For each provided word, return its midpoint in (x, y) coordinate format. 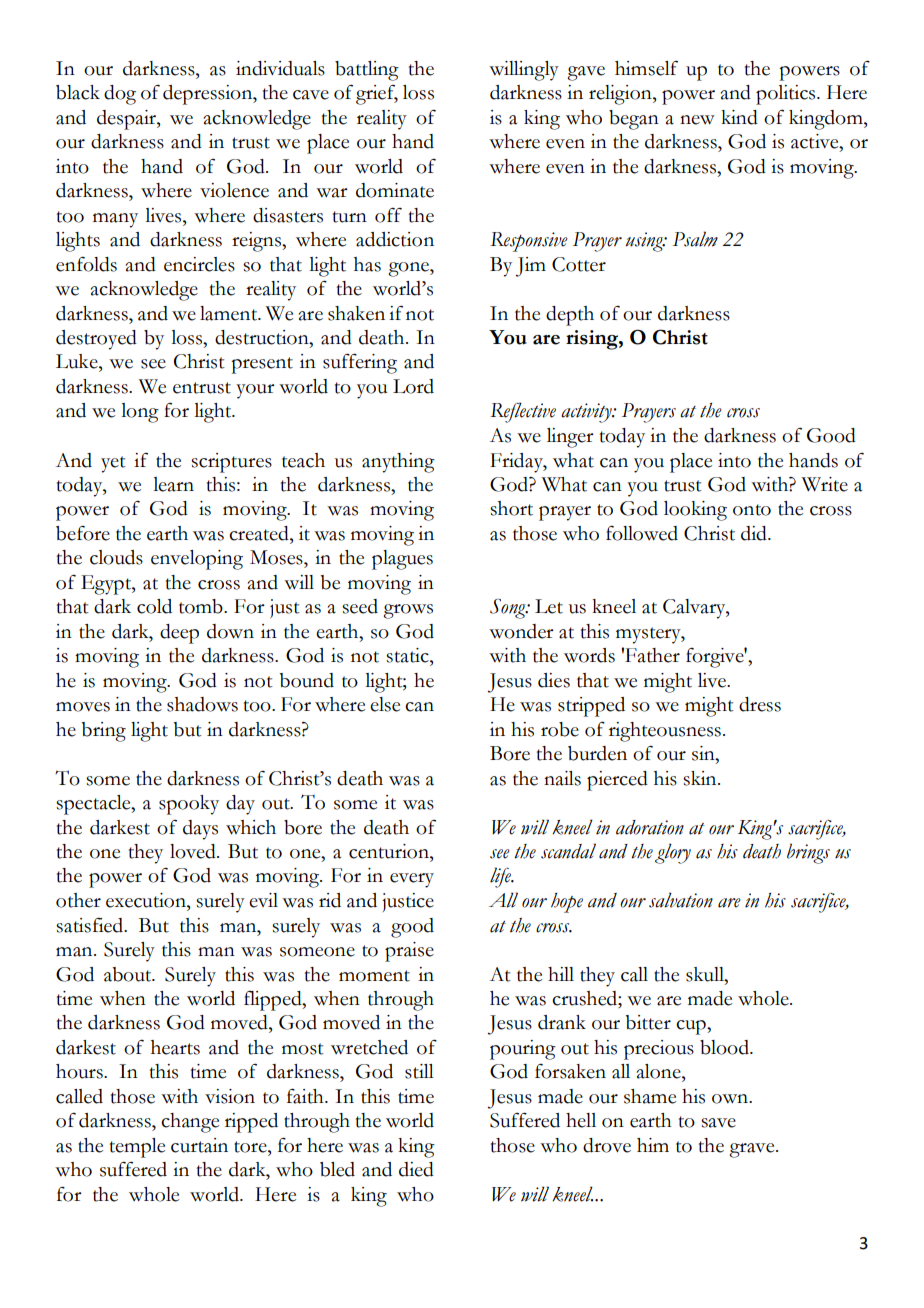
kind (739, 117)
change (190, 1123)
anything (398, 463)
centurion (390, 851)
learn (173, 484)
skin (701, 778)
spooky (189, 805)
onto (752, 510)
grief (377, 95)
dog (120, 95)
